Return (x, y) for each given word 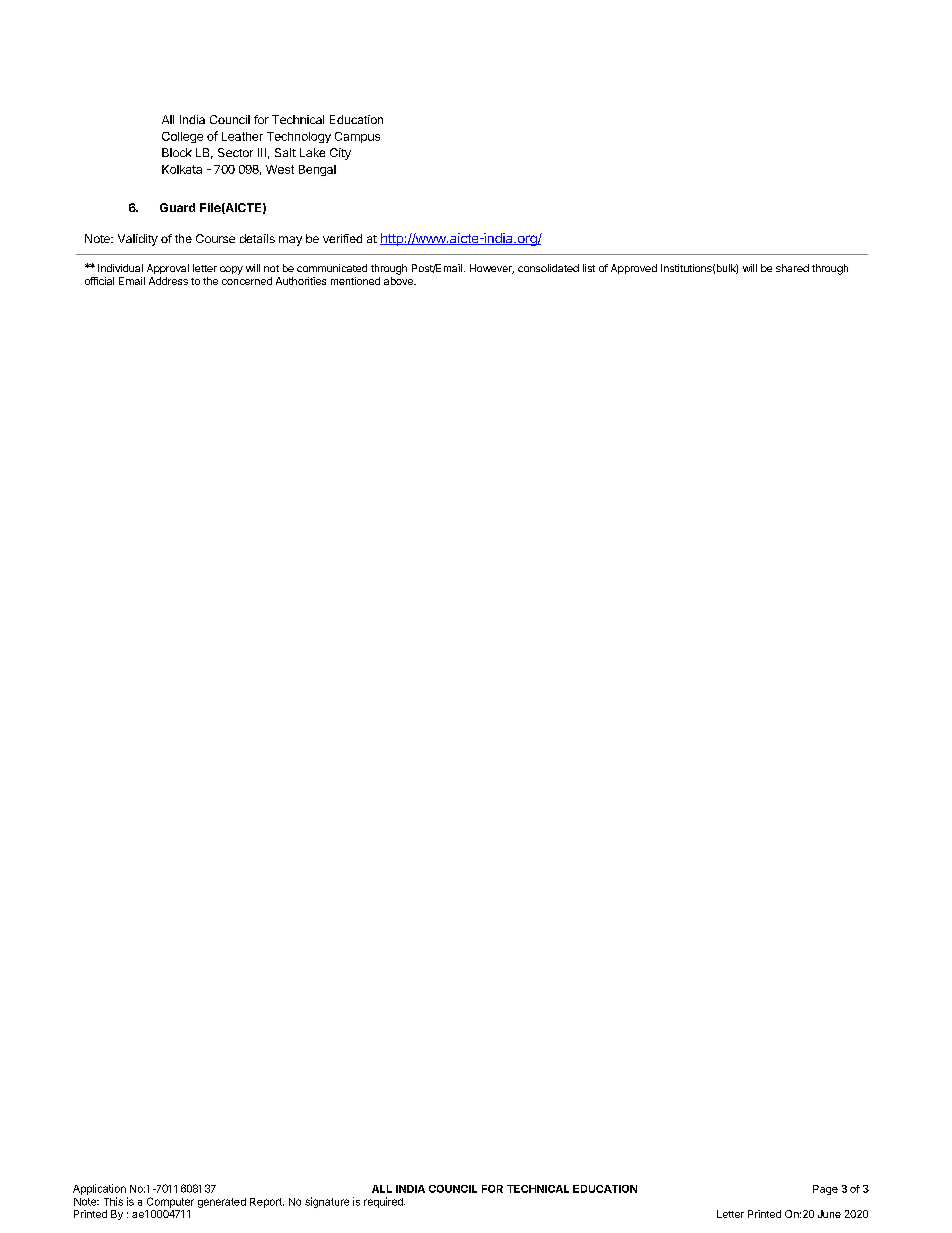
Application (99, 1189)
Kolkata (182, 169)
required (384, 1202)
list (589, 268)
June (829, 1214)
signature (327, 1202)
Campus (357, 137)
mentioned (355, 281)
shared (792, 268)
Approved (634, 269)
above (399, 281)
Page (825, 1190)
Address (168, 281)
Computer (170, 1202)
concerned (247, 281)
